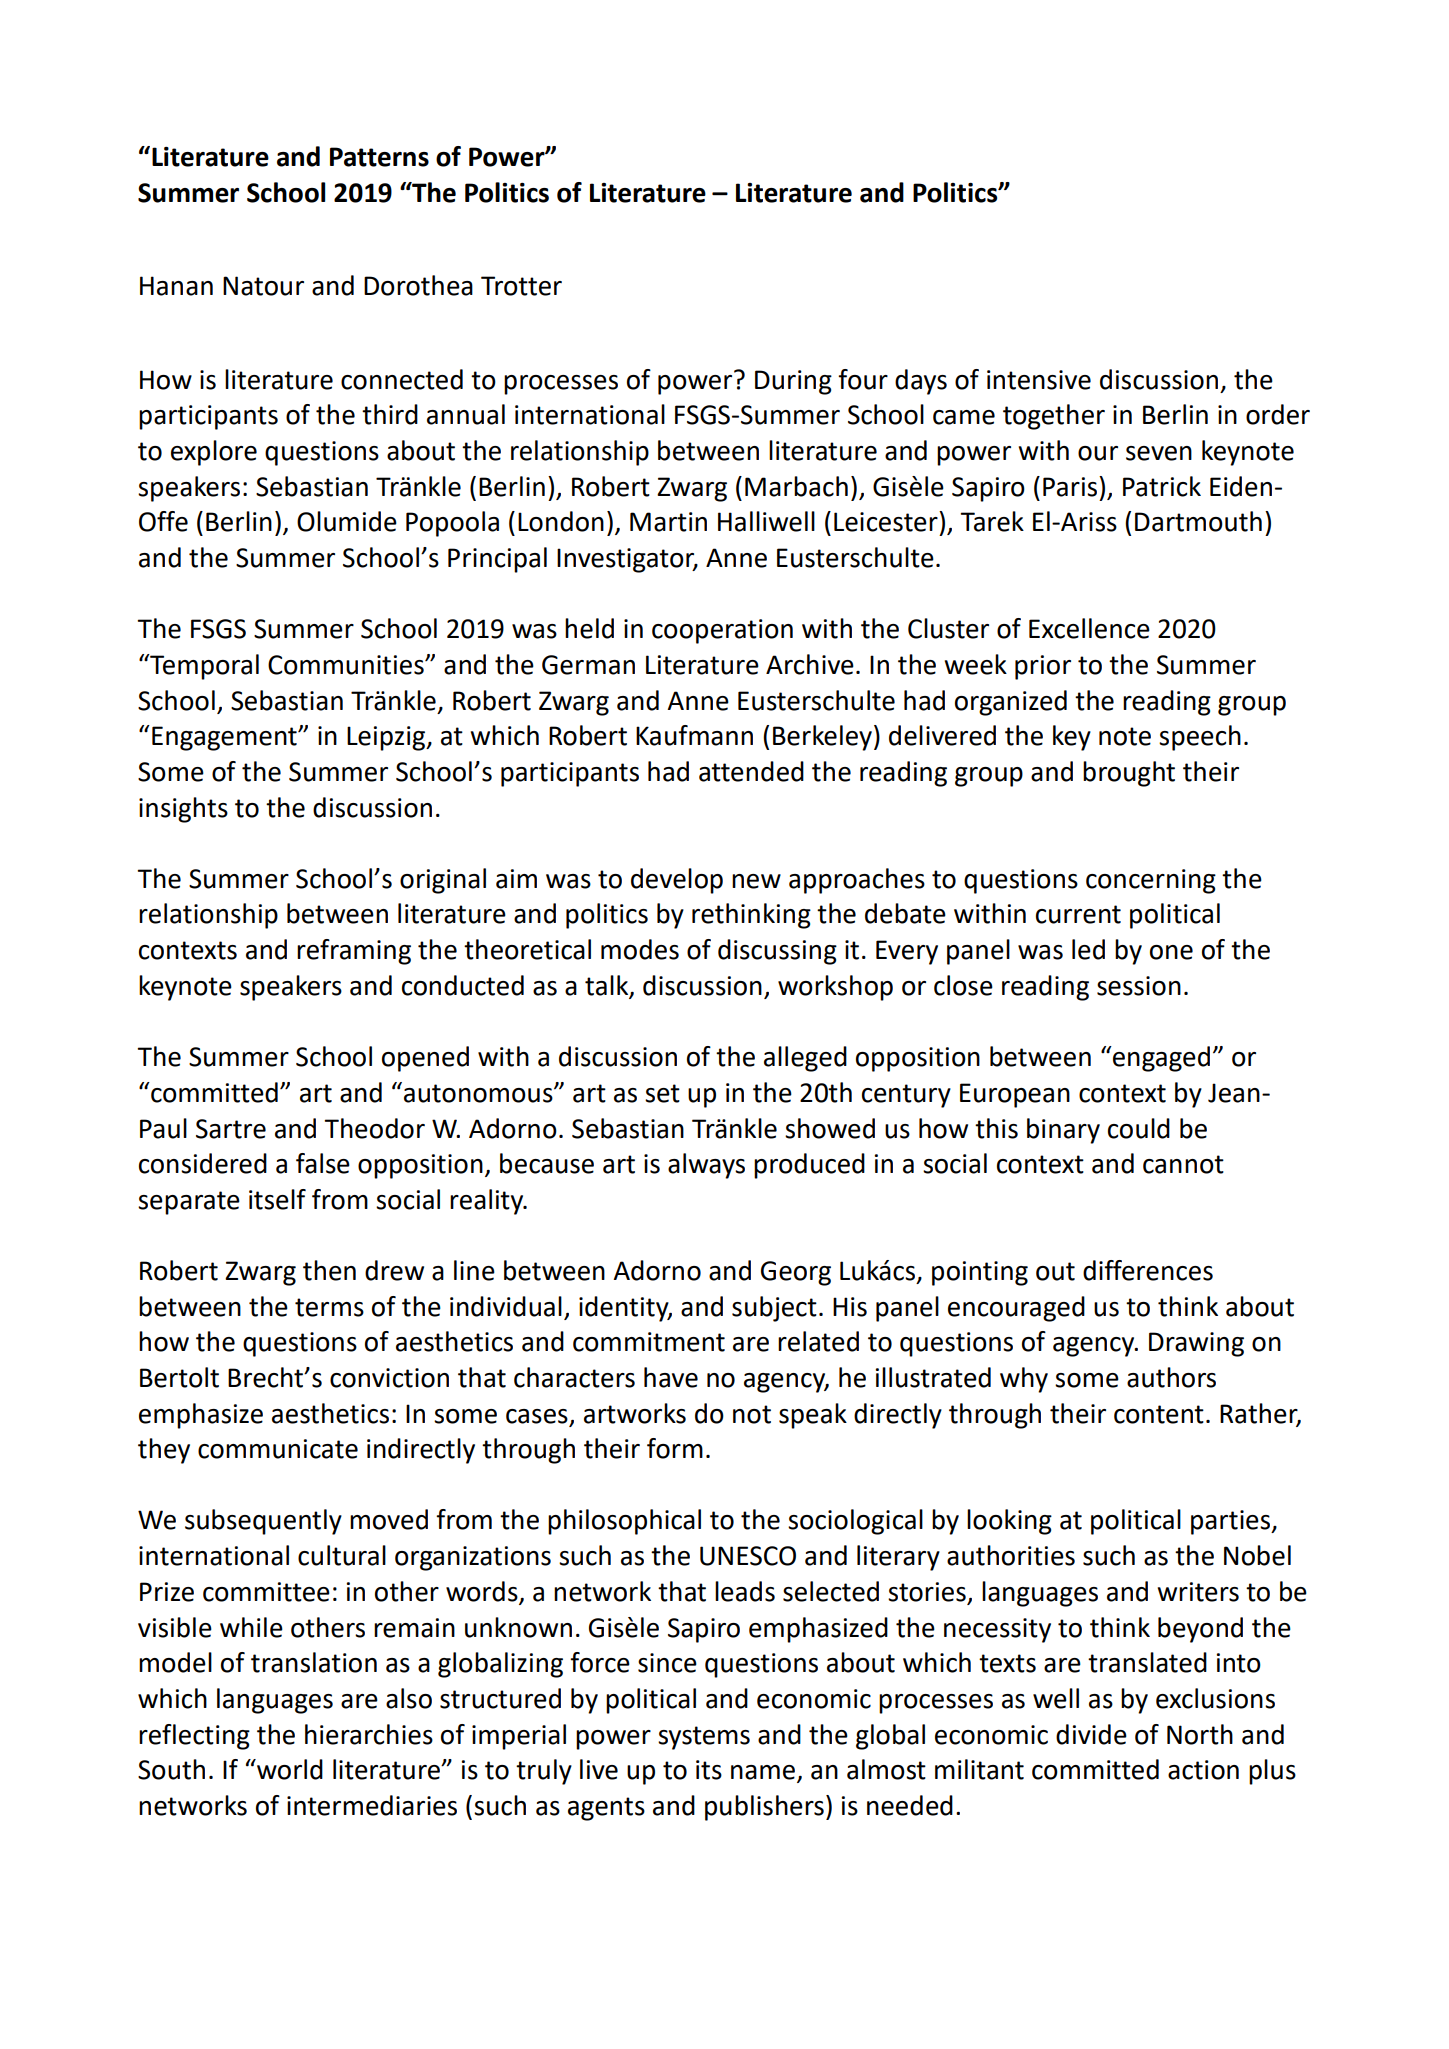  I want to click on Excellence, so click(1089, 628).
